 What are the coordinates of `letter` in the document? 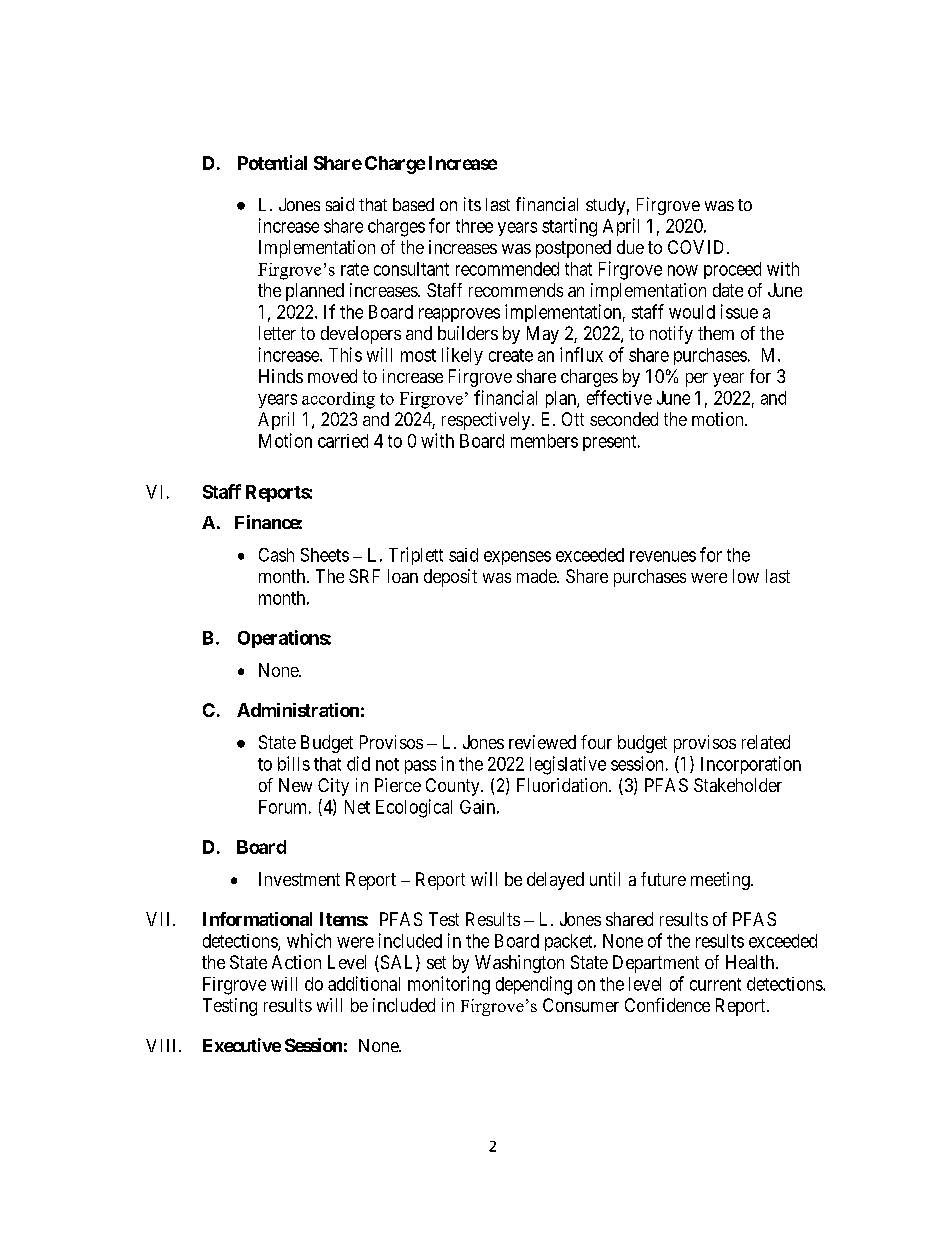 It's located at (277, 333).
